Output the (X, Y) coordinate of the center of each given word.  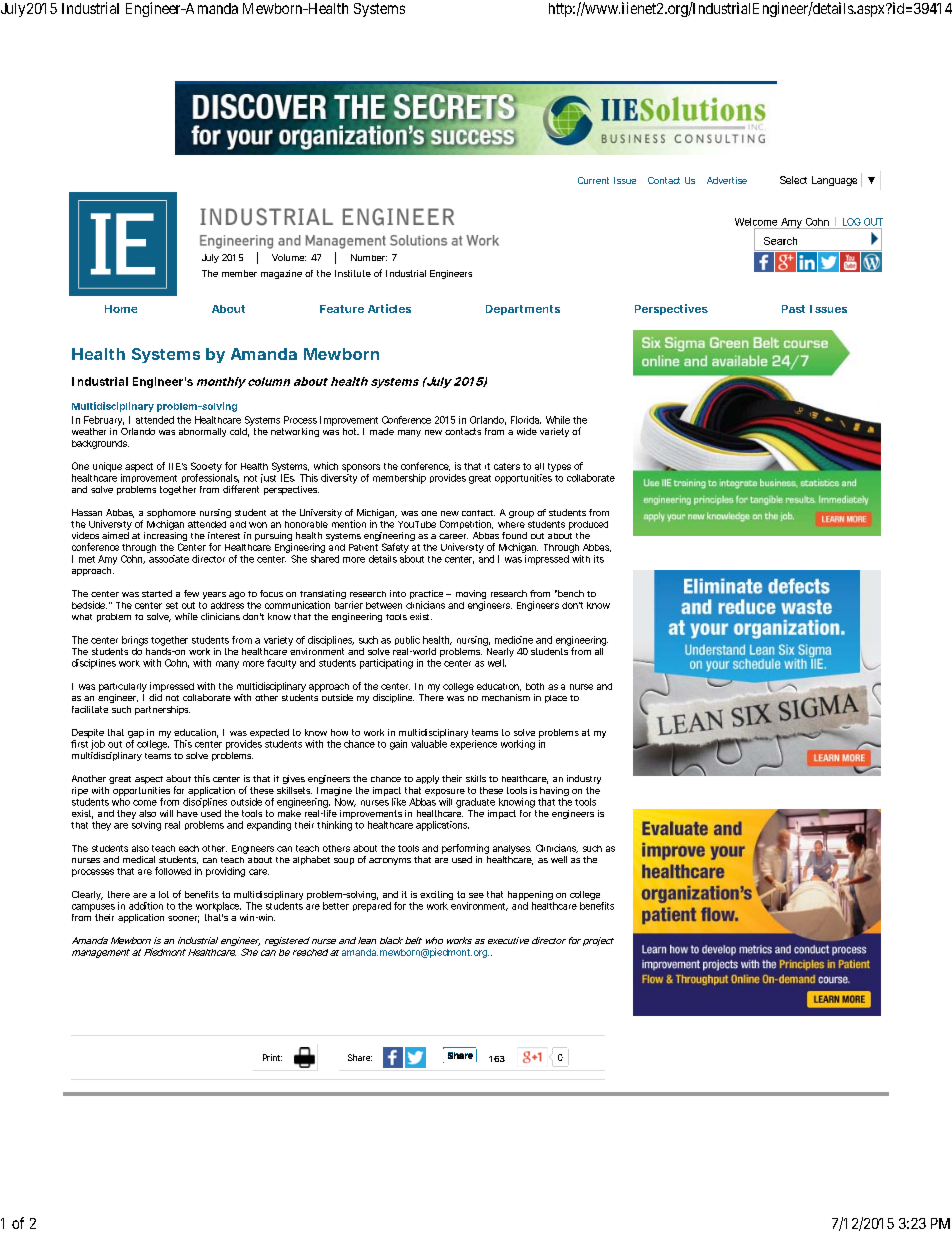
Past (793, 309)
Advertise (727, 180)
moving (471, 596)
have (187, 813)
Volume (289, 257)
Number (369, 257)
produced (588, 525)
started (157, 593)
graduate (475, 803)
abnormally (202, 432)
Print (272, 1057)
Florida (526, 420)
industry (584, 779)
